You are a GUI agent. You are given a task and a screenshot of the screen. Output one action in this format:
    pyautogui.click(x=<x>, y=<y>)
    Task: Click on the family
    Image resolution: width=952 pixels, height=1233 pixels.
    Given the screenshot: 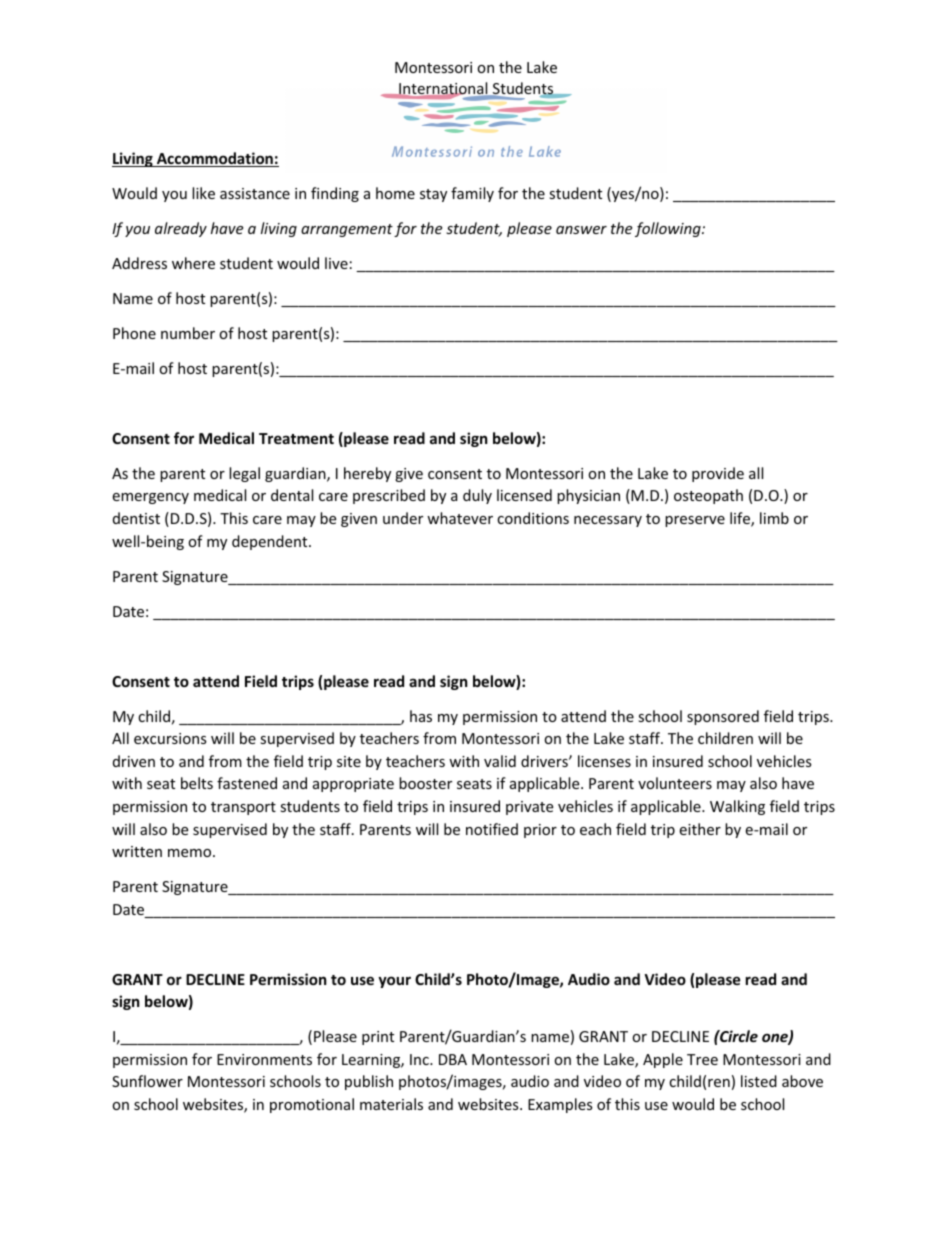 What is the action you would take?
    pyautogui.click(x=472, y=194)
